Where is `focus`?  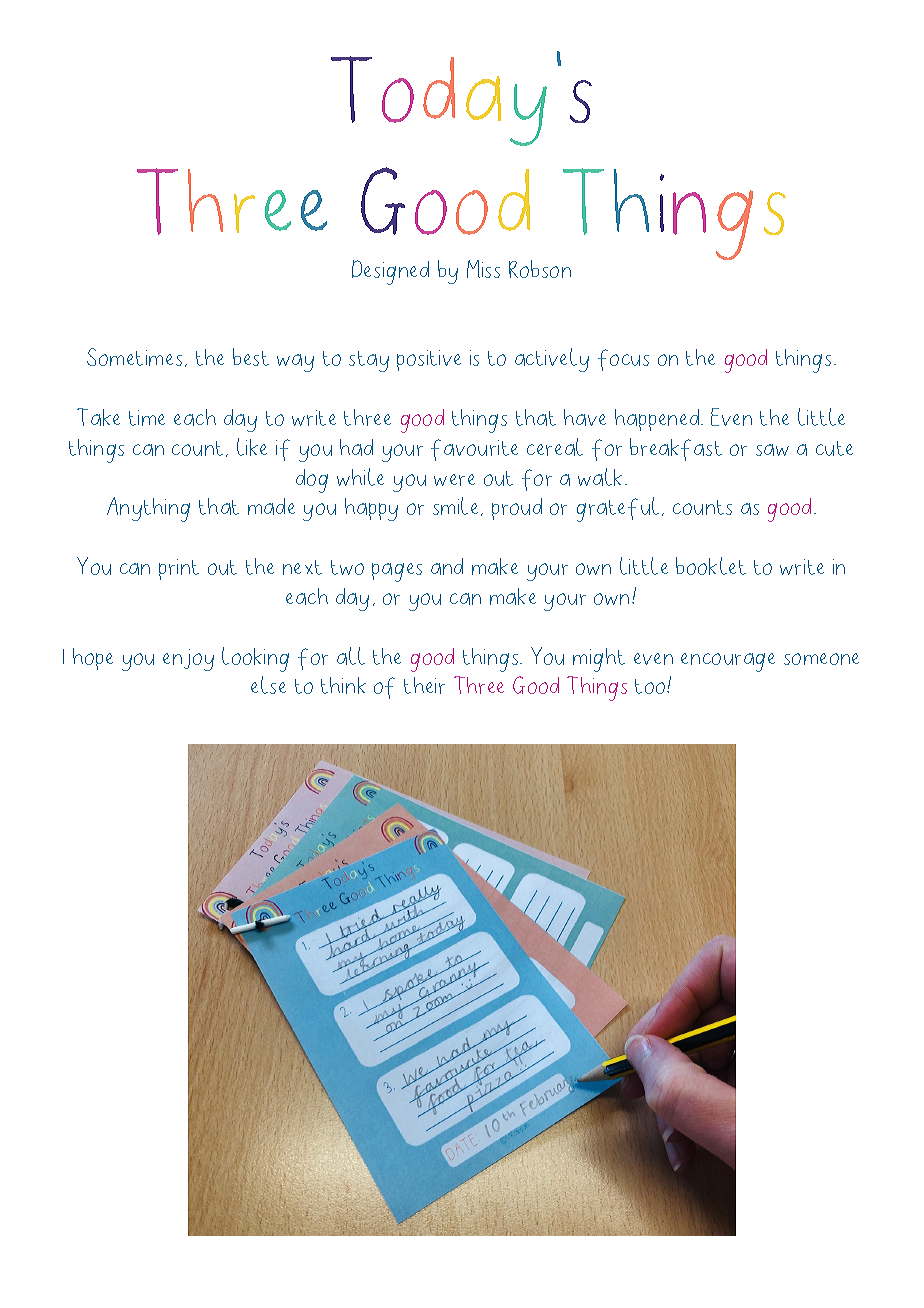 focus is located at coordinates (623, 360).
